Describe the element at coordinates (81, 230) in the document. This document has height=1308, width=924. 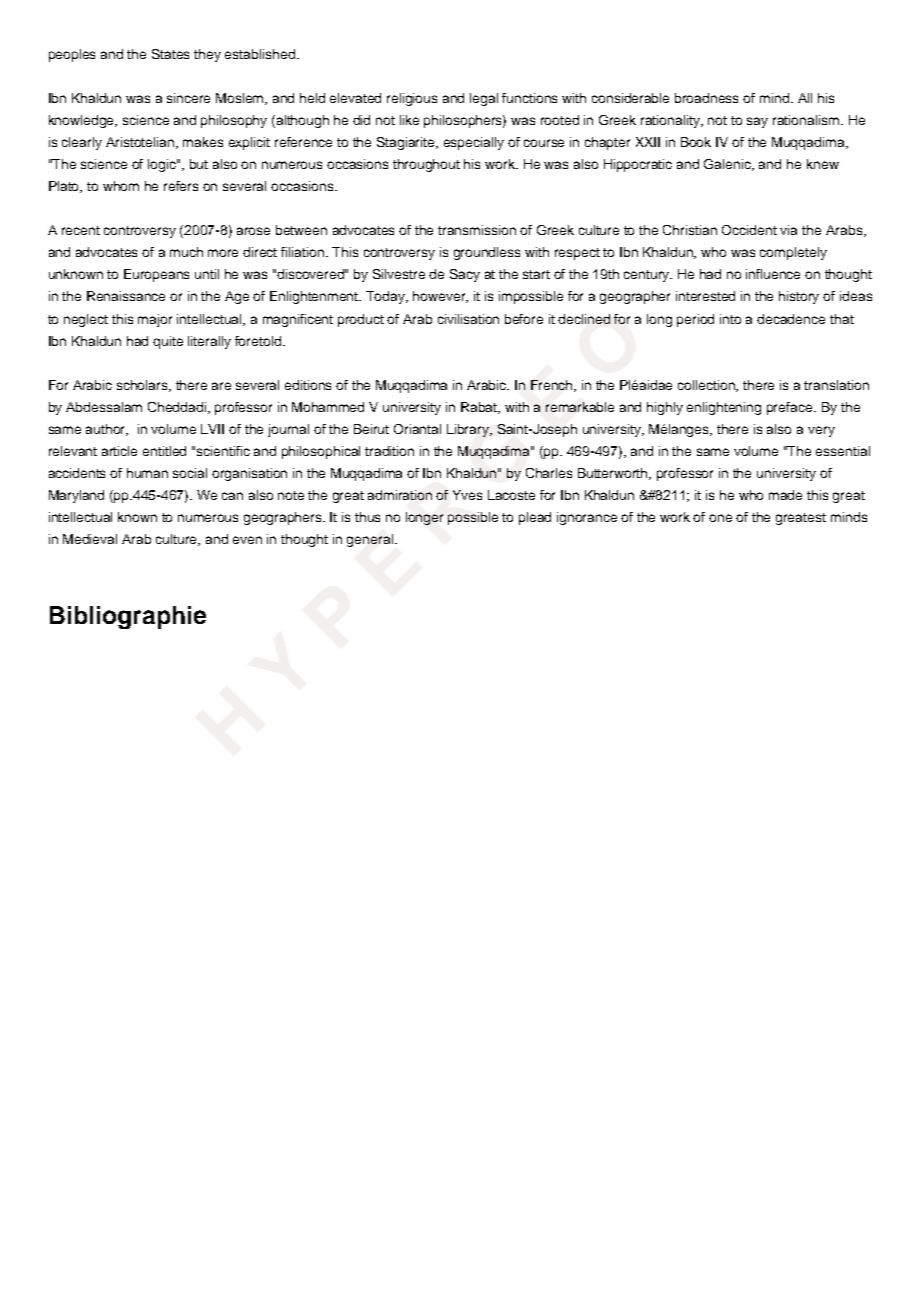
I see `recent` at that location.
